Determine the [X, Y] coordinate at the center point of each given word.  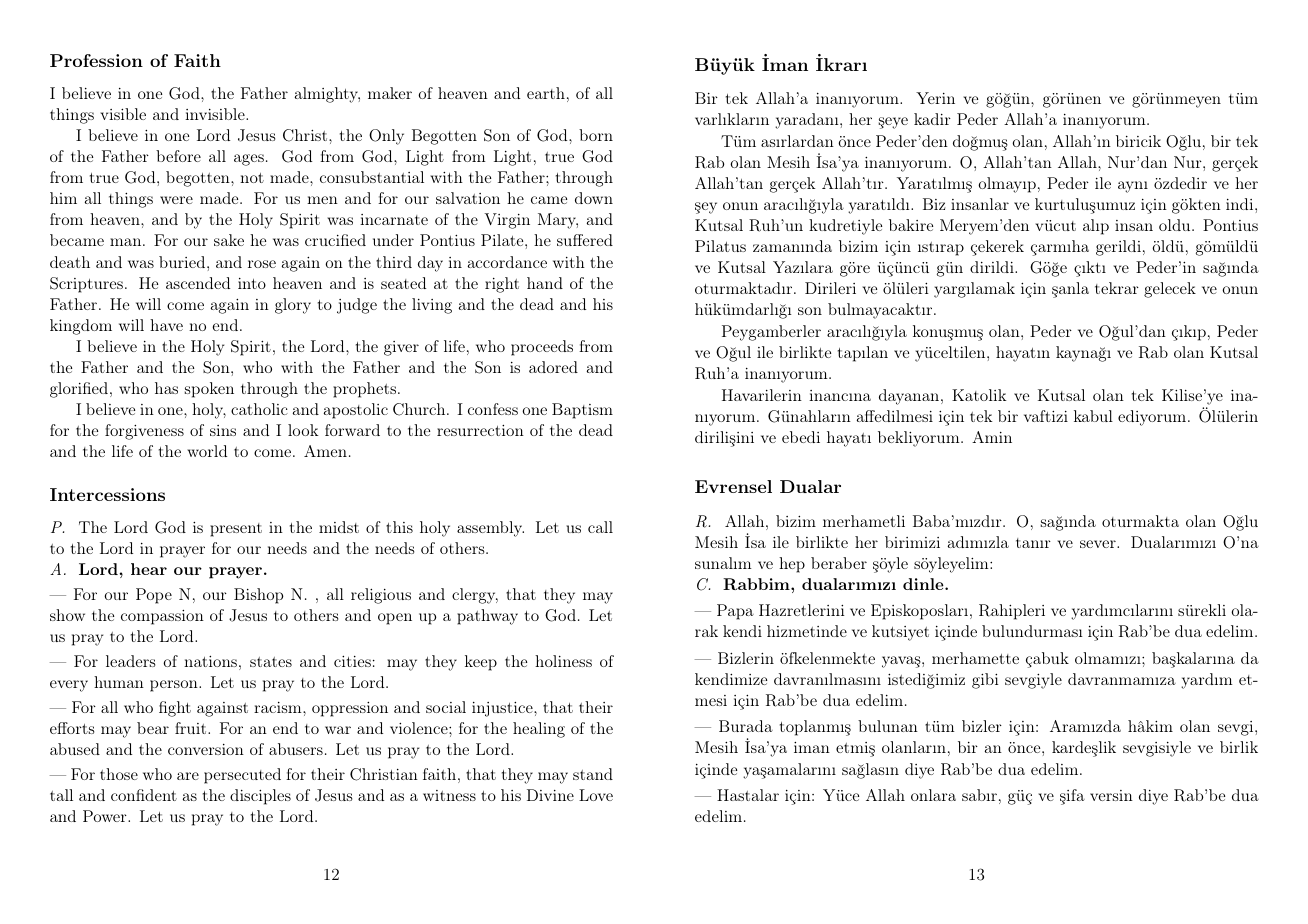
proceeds [542, 348]
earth [546, 93]
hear [149, 569]
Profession [96, 60]
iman [812, 747]
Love [596, 795]
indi [1239, 204]
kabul [1093, 416]
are [188, 776]
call [600, 527]
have [166, 325]
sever [1099, 544]
